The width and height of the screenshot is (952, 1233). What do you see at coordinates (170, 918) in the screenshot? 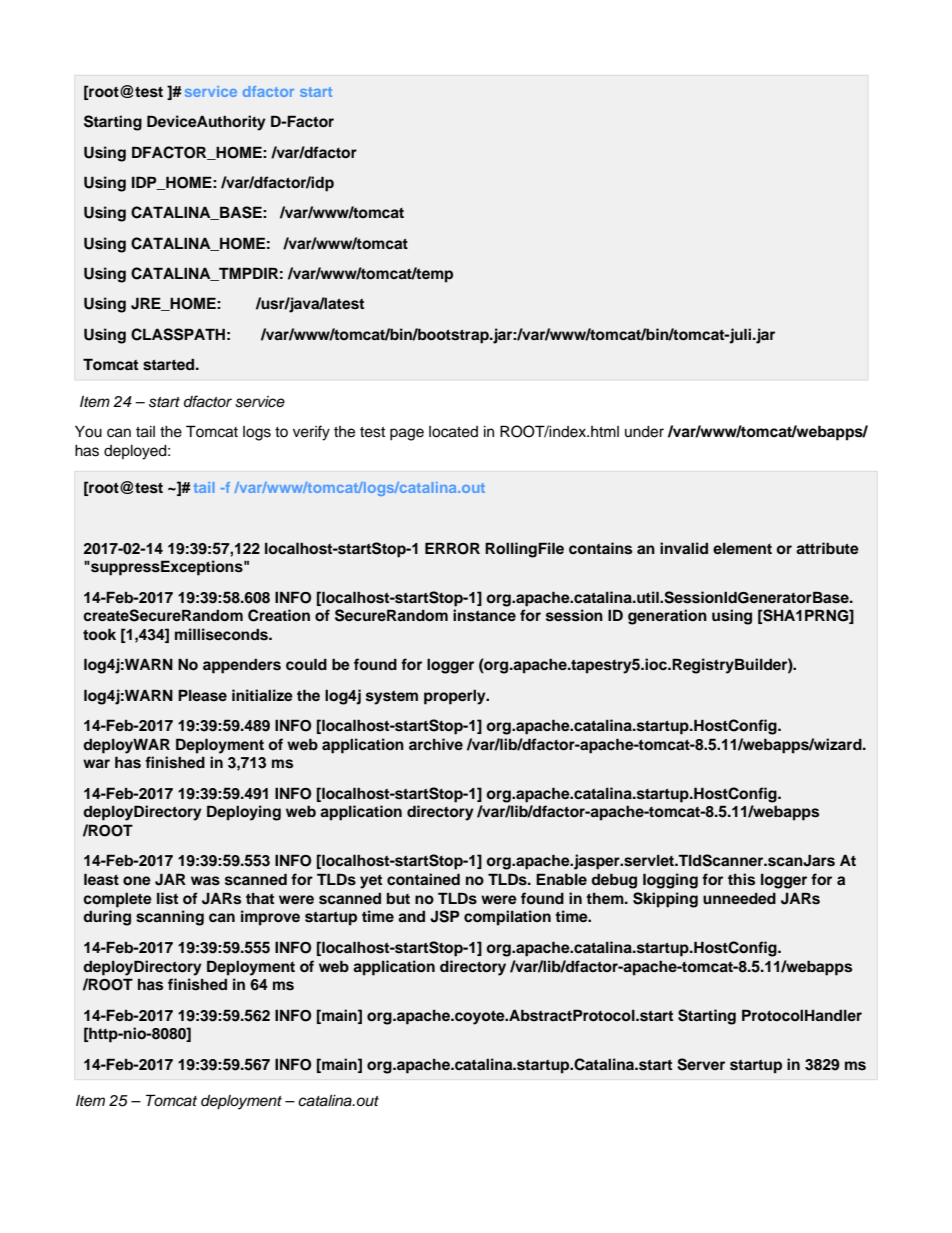
I see `scanning` at bounding box center [170, 918].
